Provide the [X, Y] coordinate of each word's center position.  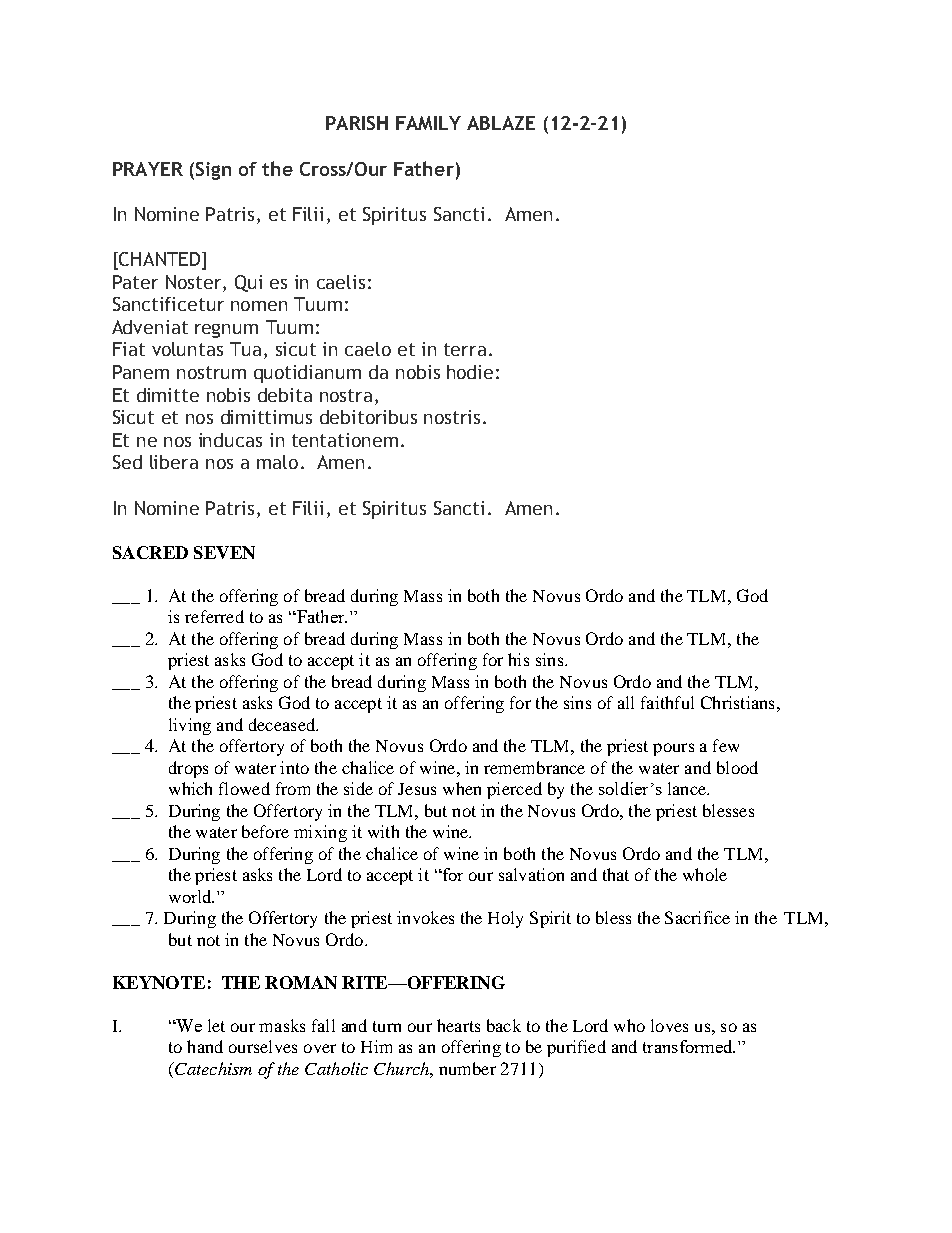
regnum [226, 331]
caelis [341, 282]
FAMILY [428, 123]
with [383, 831]
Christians [737, 702]
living [190, 726]
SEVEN [224, 552]
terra [465, 349]
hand [205, 1046]
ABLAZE [501, 123]
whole [705, 874]
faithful [667, 702]
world [191, 896]
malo [277, 462]
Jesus [417, 789]
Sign [213, 171]
